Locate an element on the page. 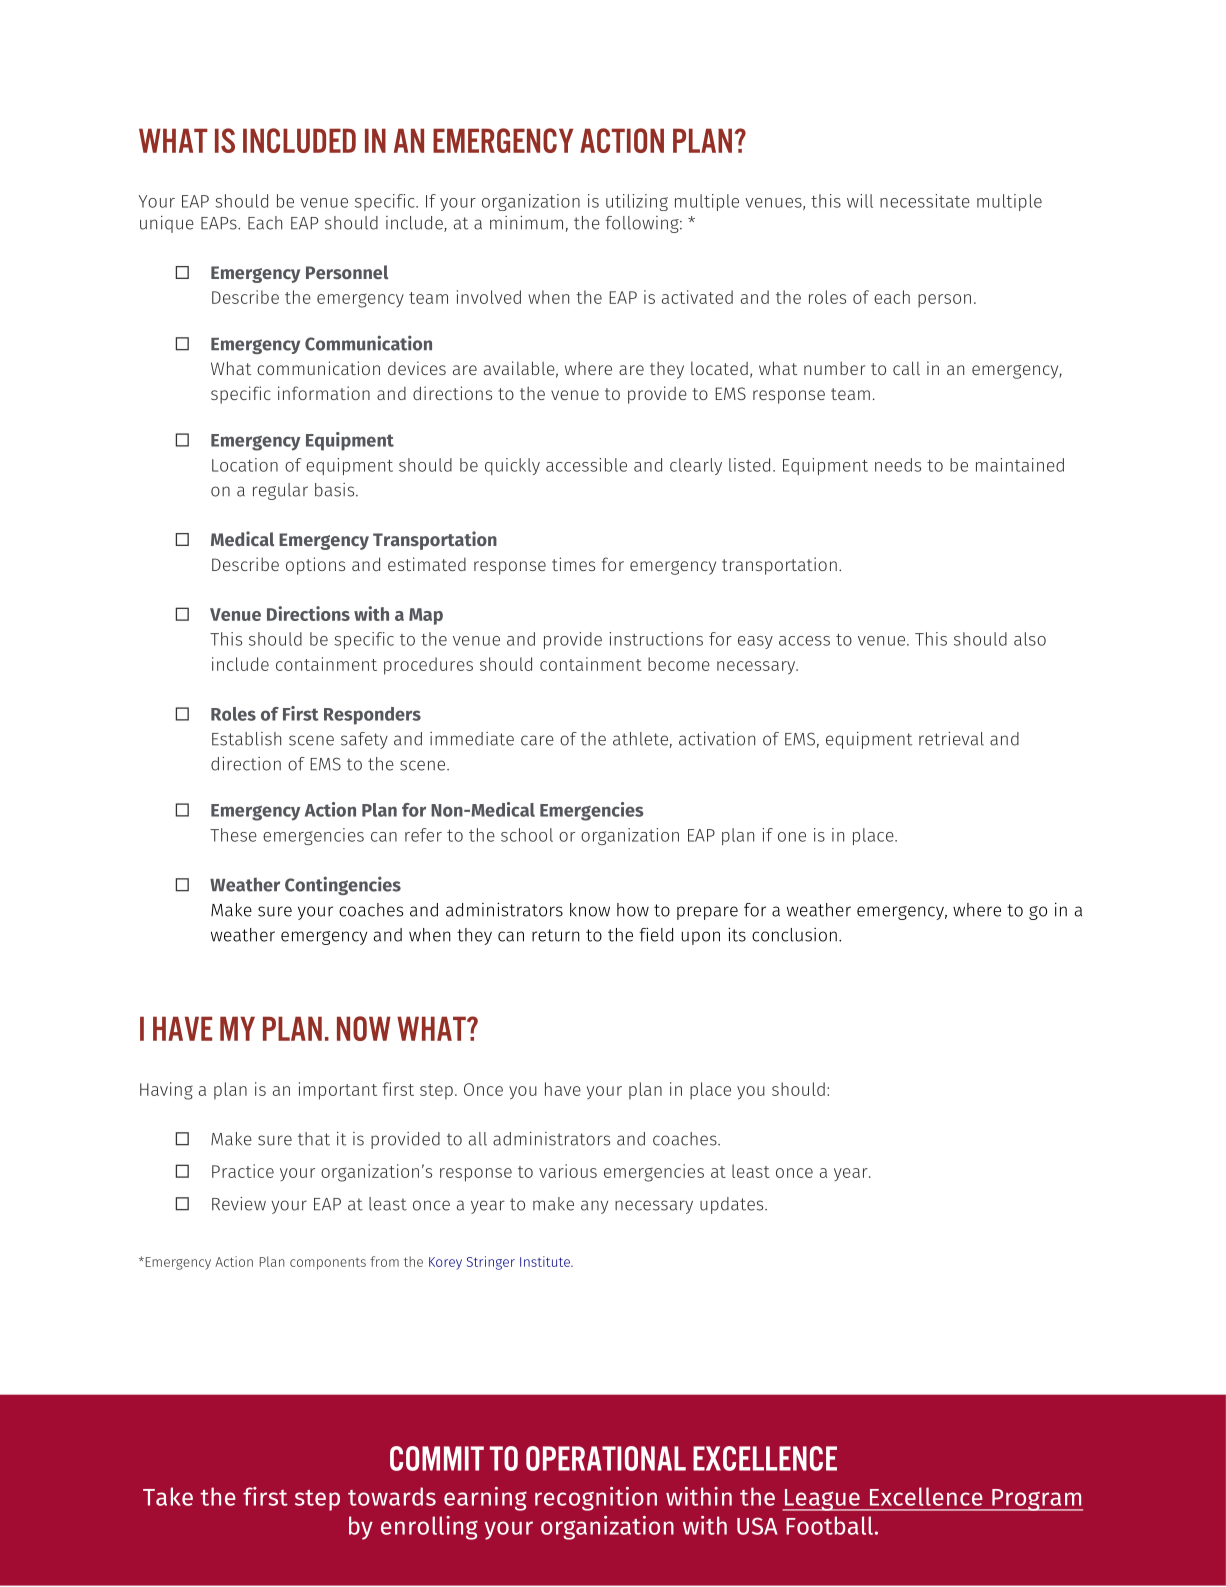  retrieval is located at coordinates (951, 739).
